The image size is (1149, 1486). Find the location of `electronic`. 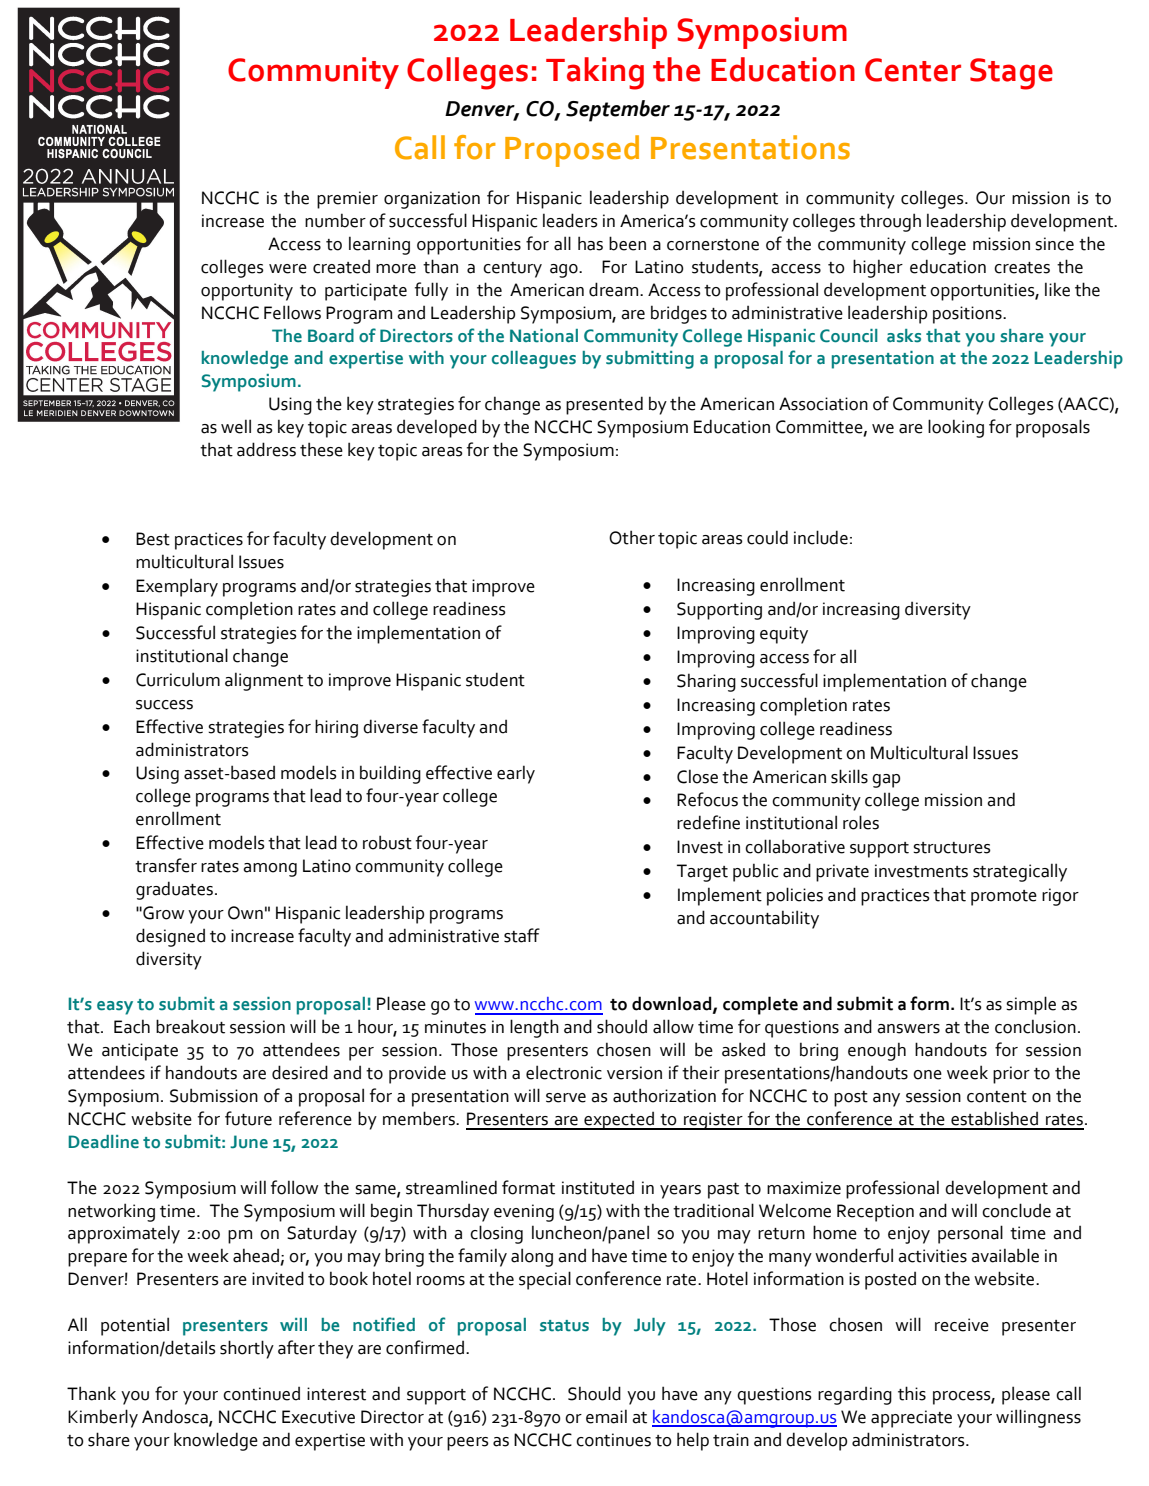

electronic is located at coordinates (564, 1072).
